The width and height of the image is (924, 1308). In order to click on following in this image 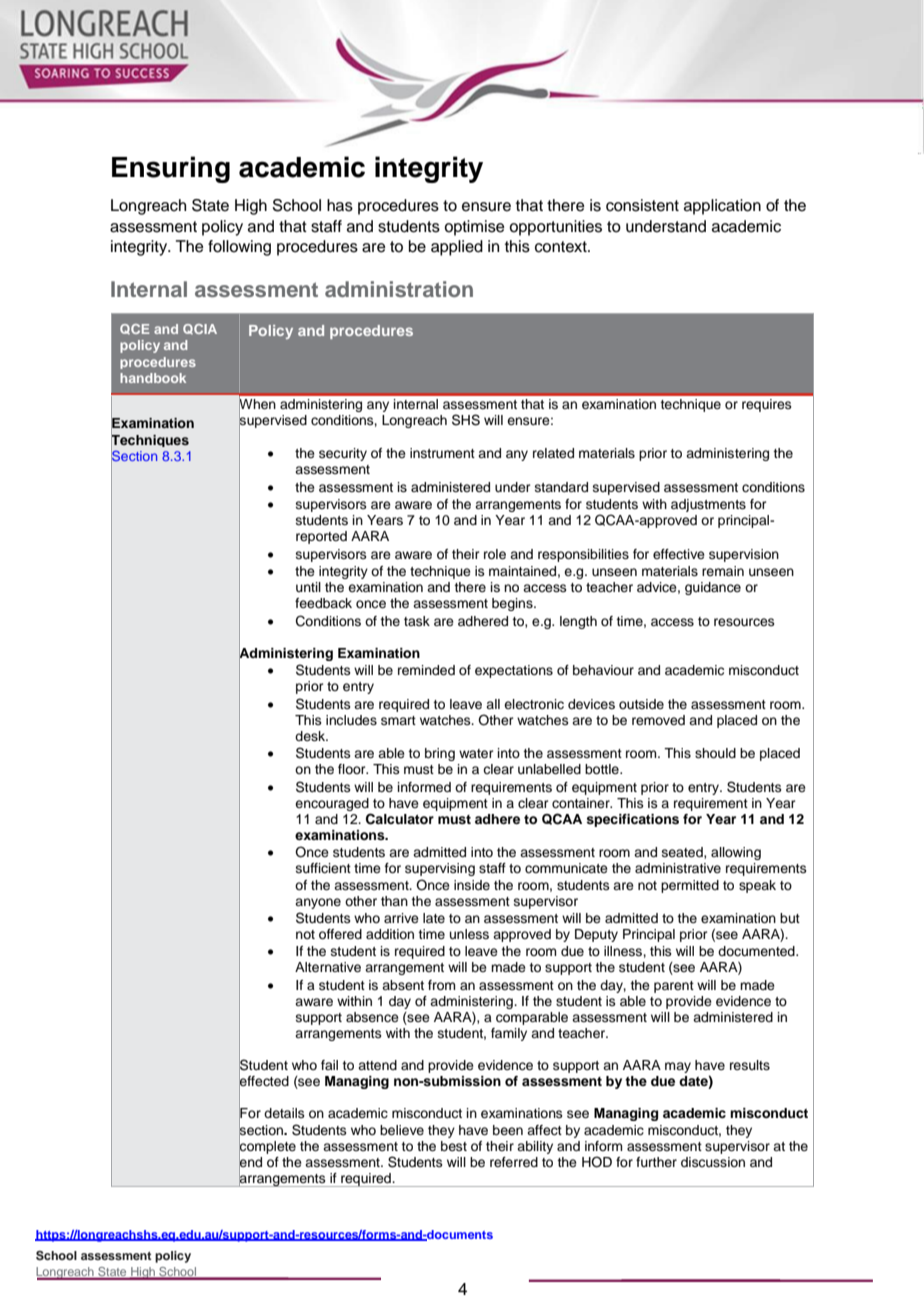, I will do `click(239, 248)`.
